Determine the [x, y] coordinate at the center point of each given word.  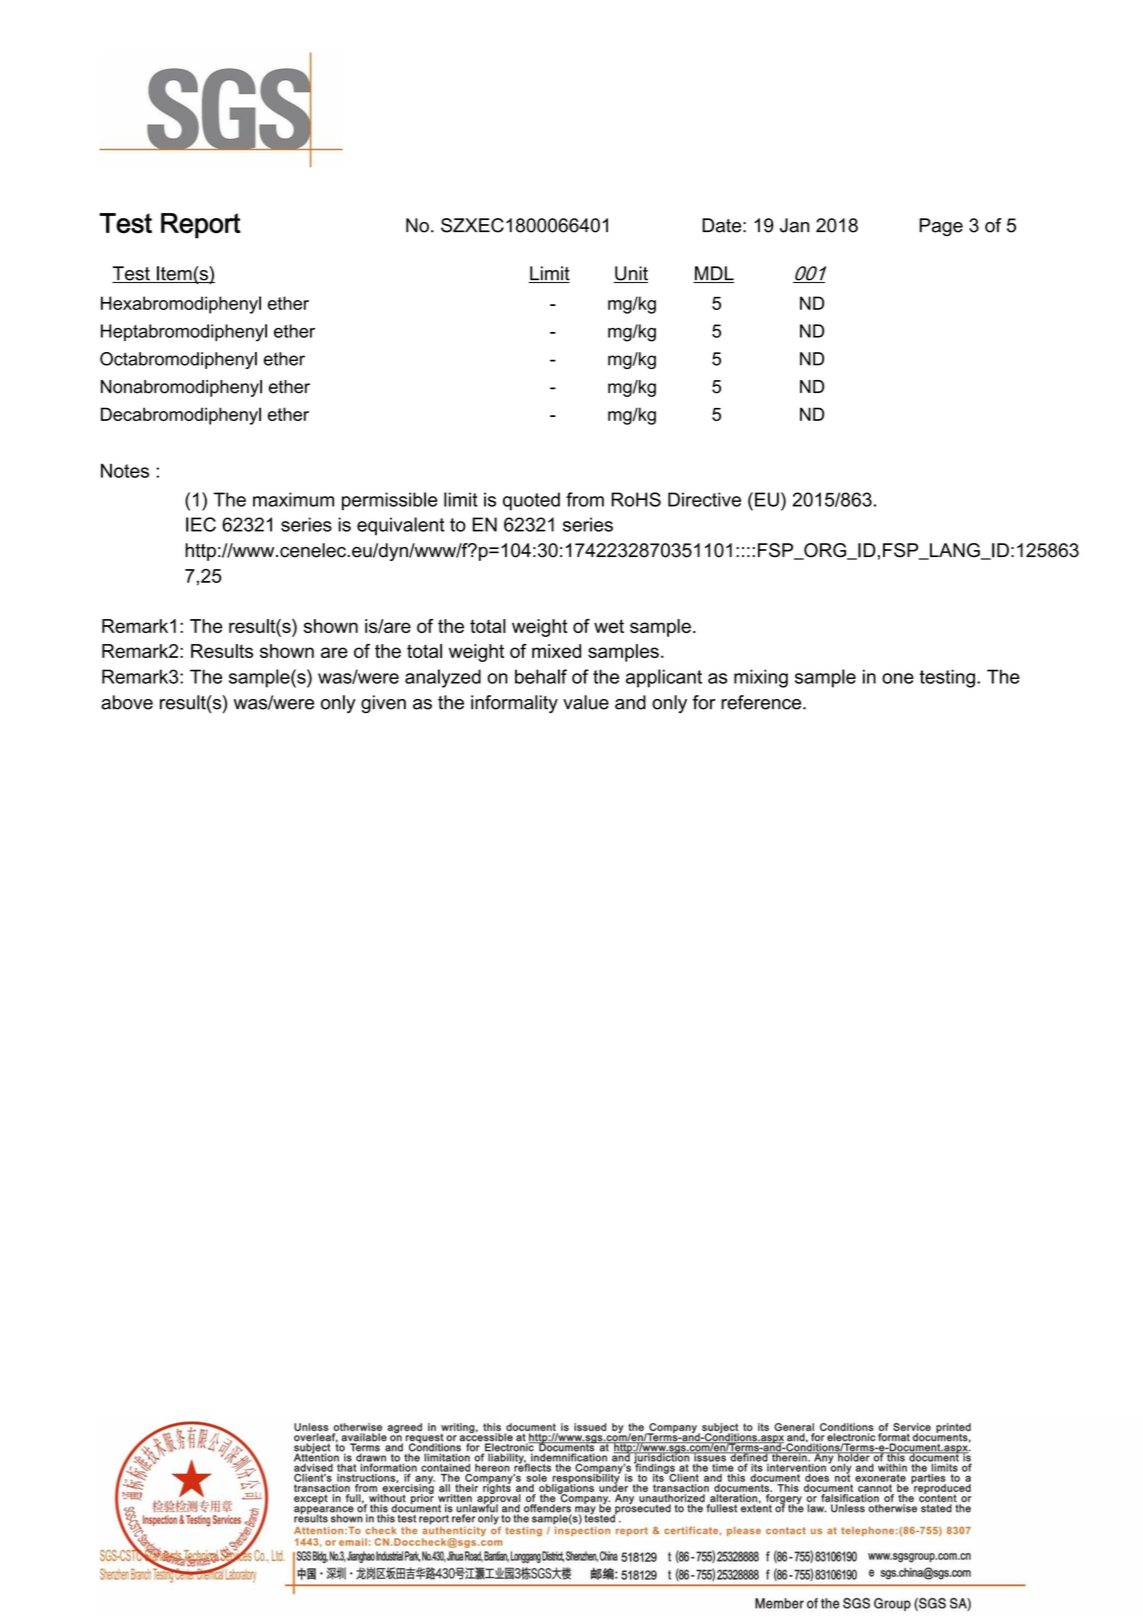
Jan [794, 225]
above [127, 702]
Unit [630, 274]
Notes [125, 471]
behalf [541, 676]
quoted [531, 501]
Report [201, 226]
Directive [704, 499]
